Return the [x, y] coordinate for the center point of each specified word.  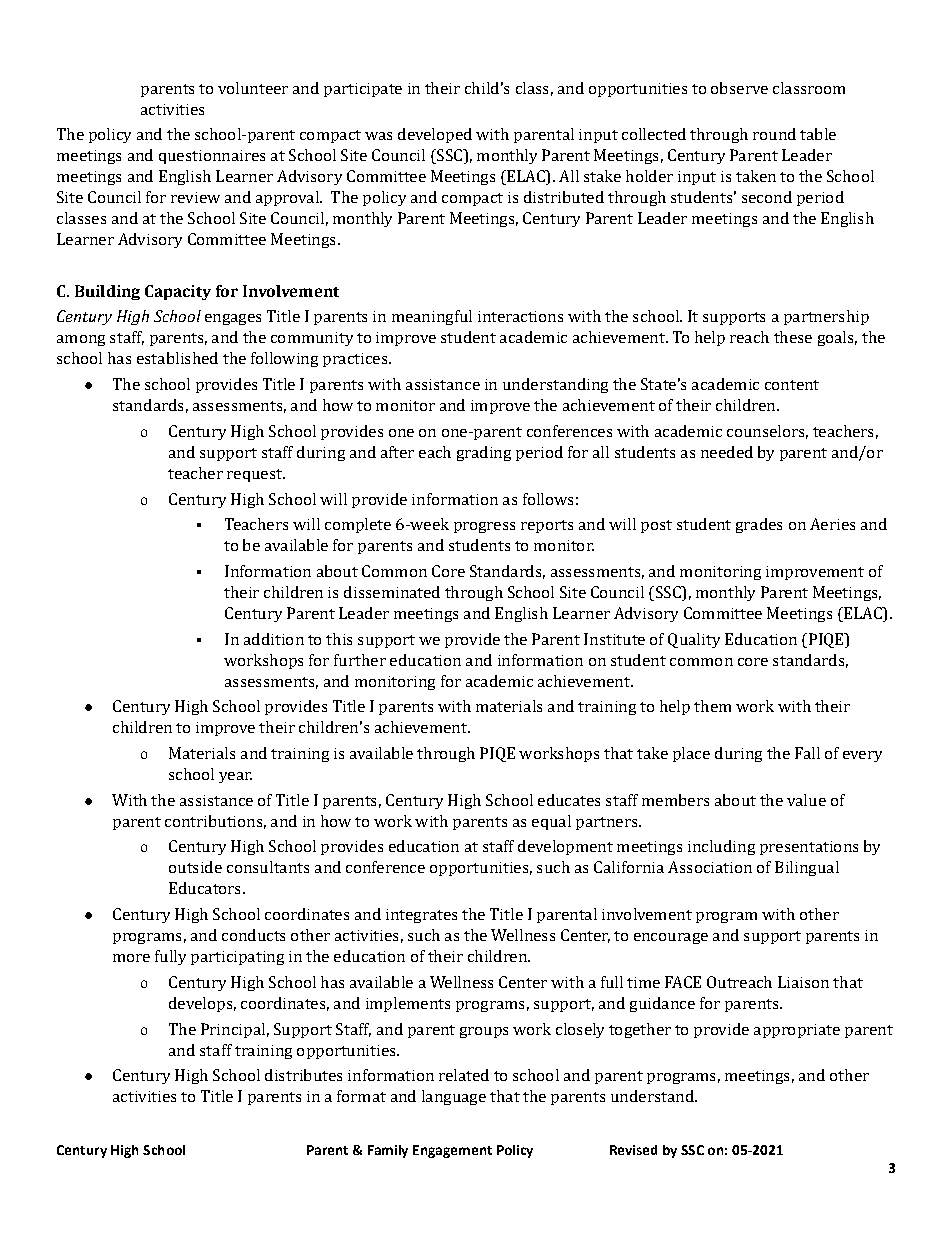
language [454, 1097]
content [792, 385]
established [177, 358]
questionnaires [212, 157]
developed [435, 135]
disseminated [392, 592]
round [774, 134]
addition [274, 639]
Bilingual [807, 868]
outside [195, 867]
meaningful [432, 317]
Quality [694, 640]
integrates [421, 916]
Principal [233, 1030]
